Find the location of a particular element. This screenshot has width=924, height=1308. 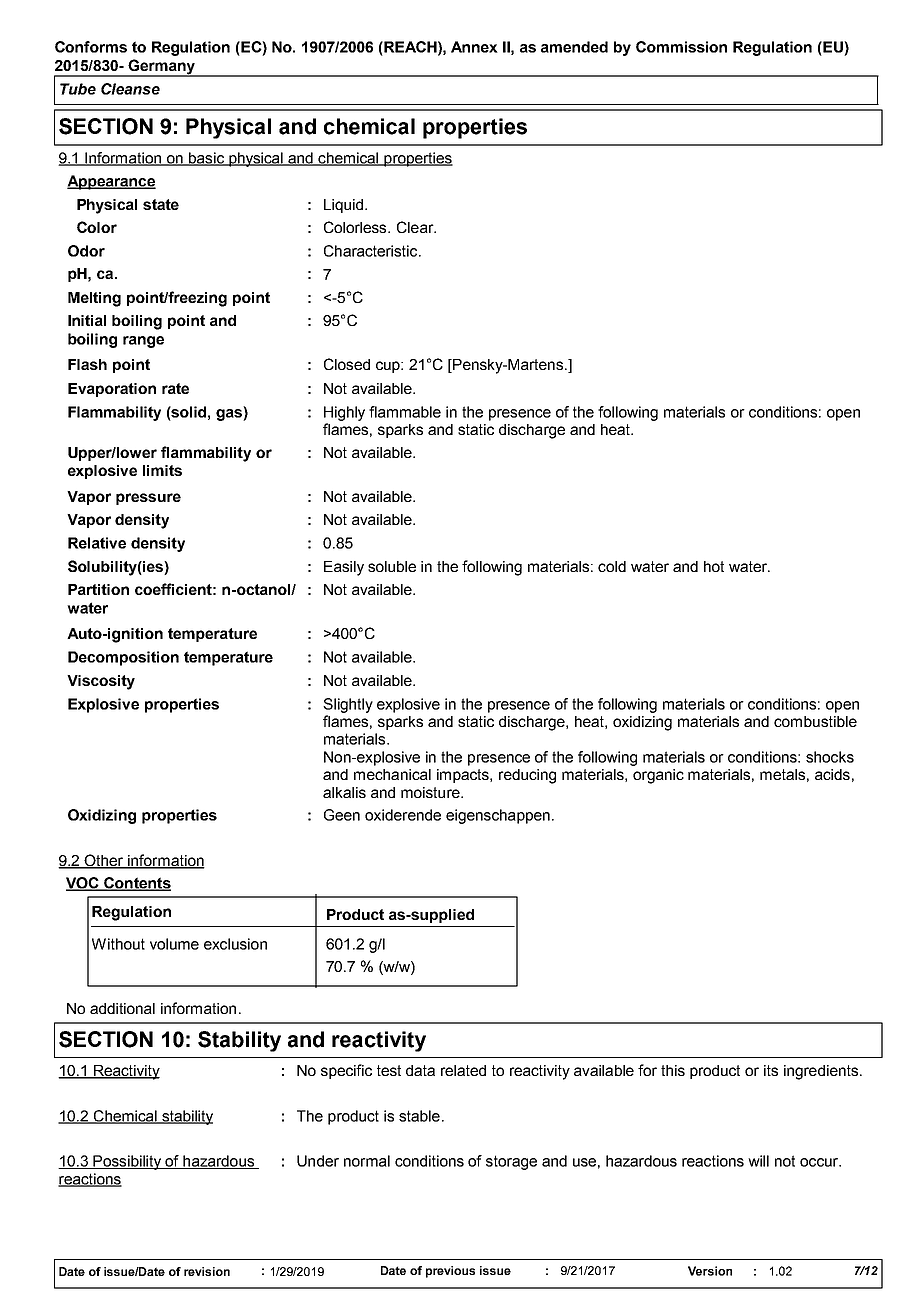

revision is located at coordinates (207, 1271).
